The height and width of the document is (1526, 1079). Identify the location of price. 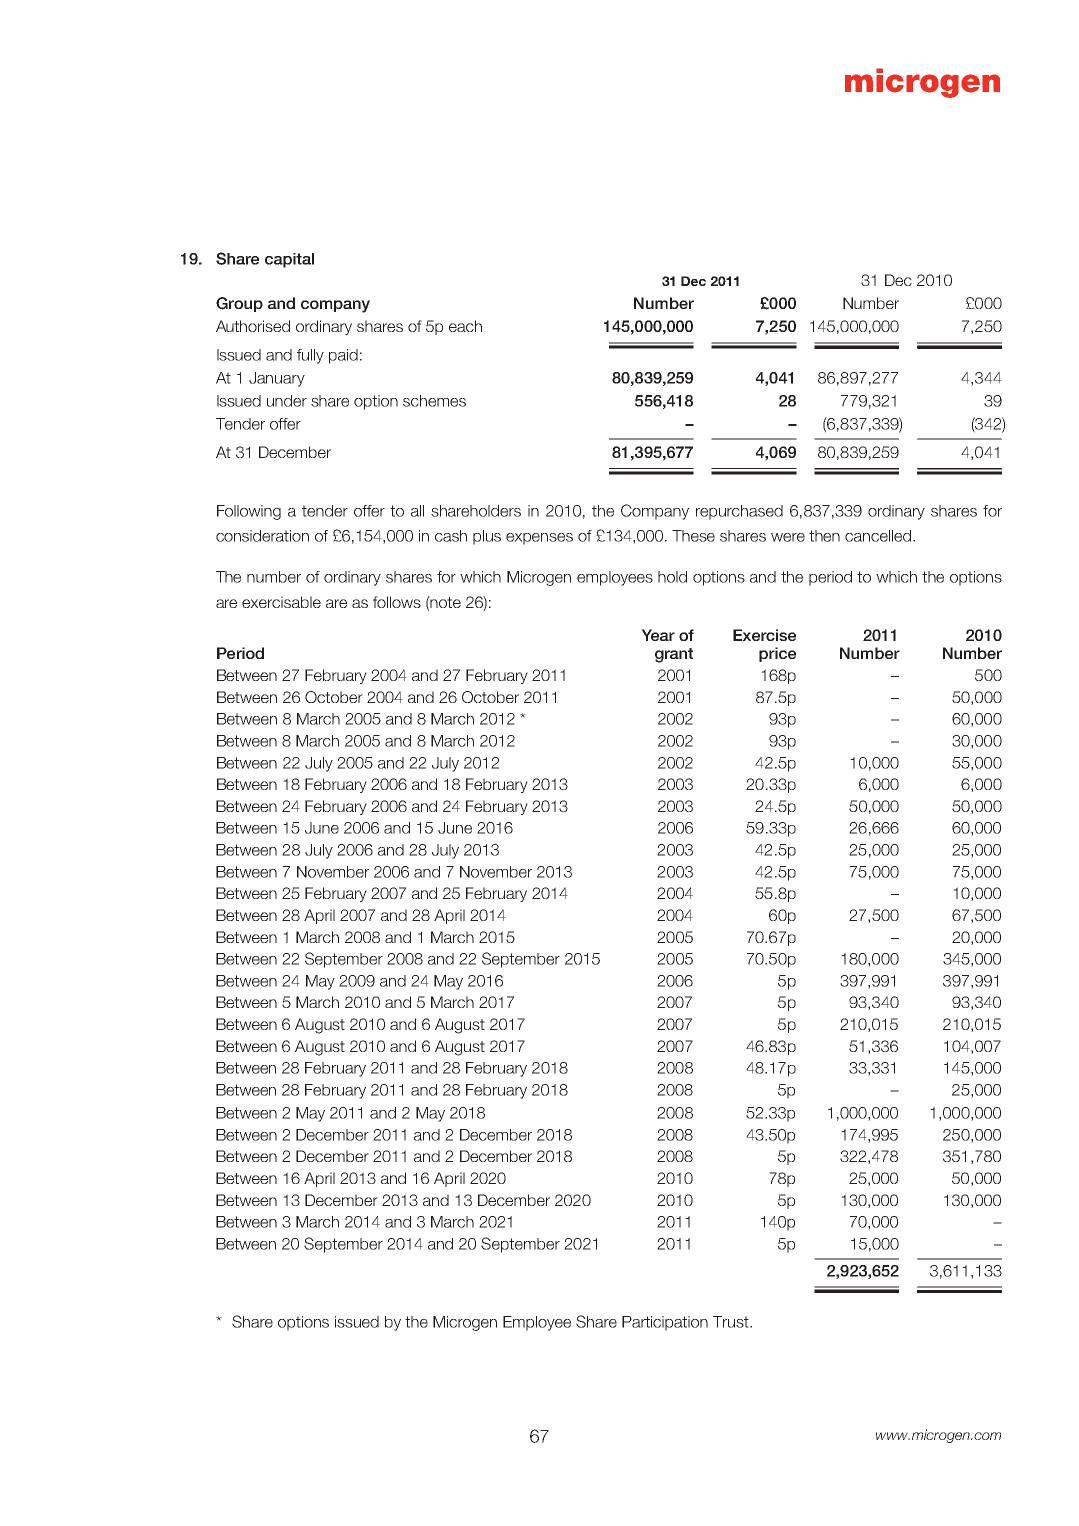
(777, 654).
